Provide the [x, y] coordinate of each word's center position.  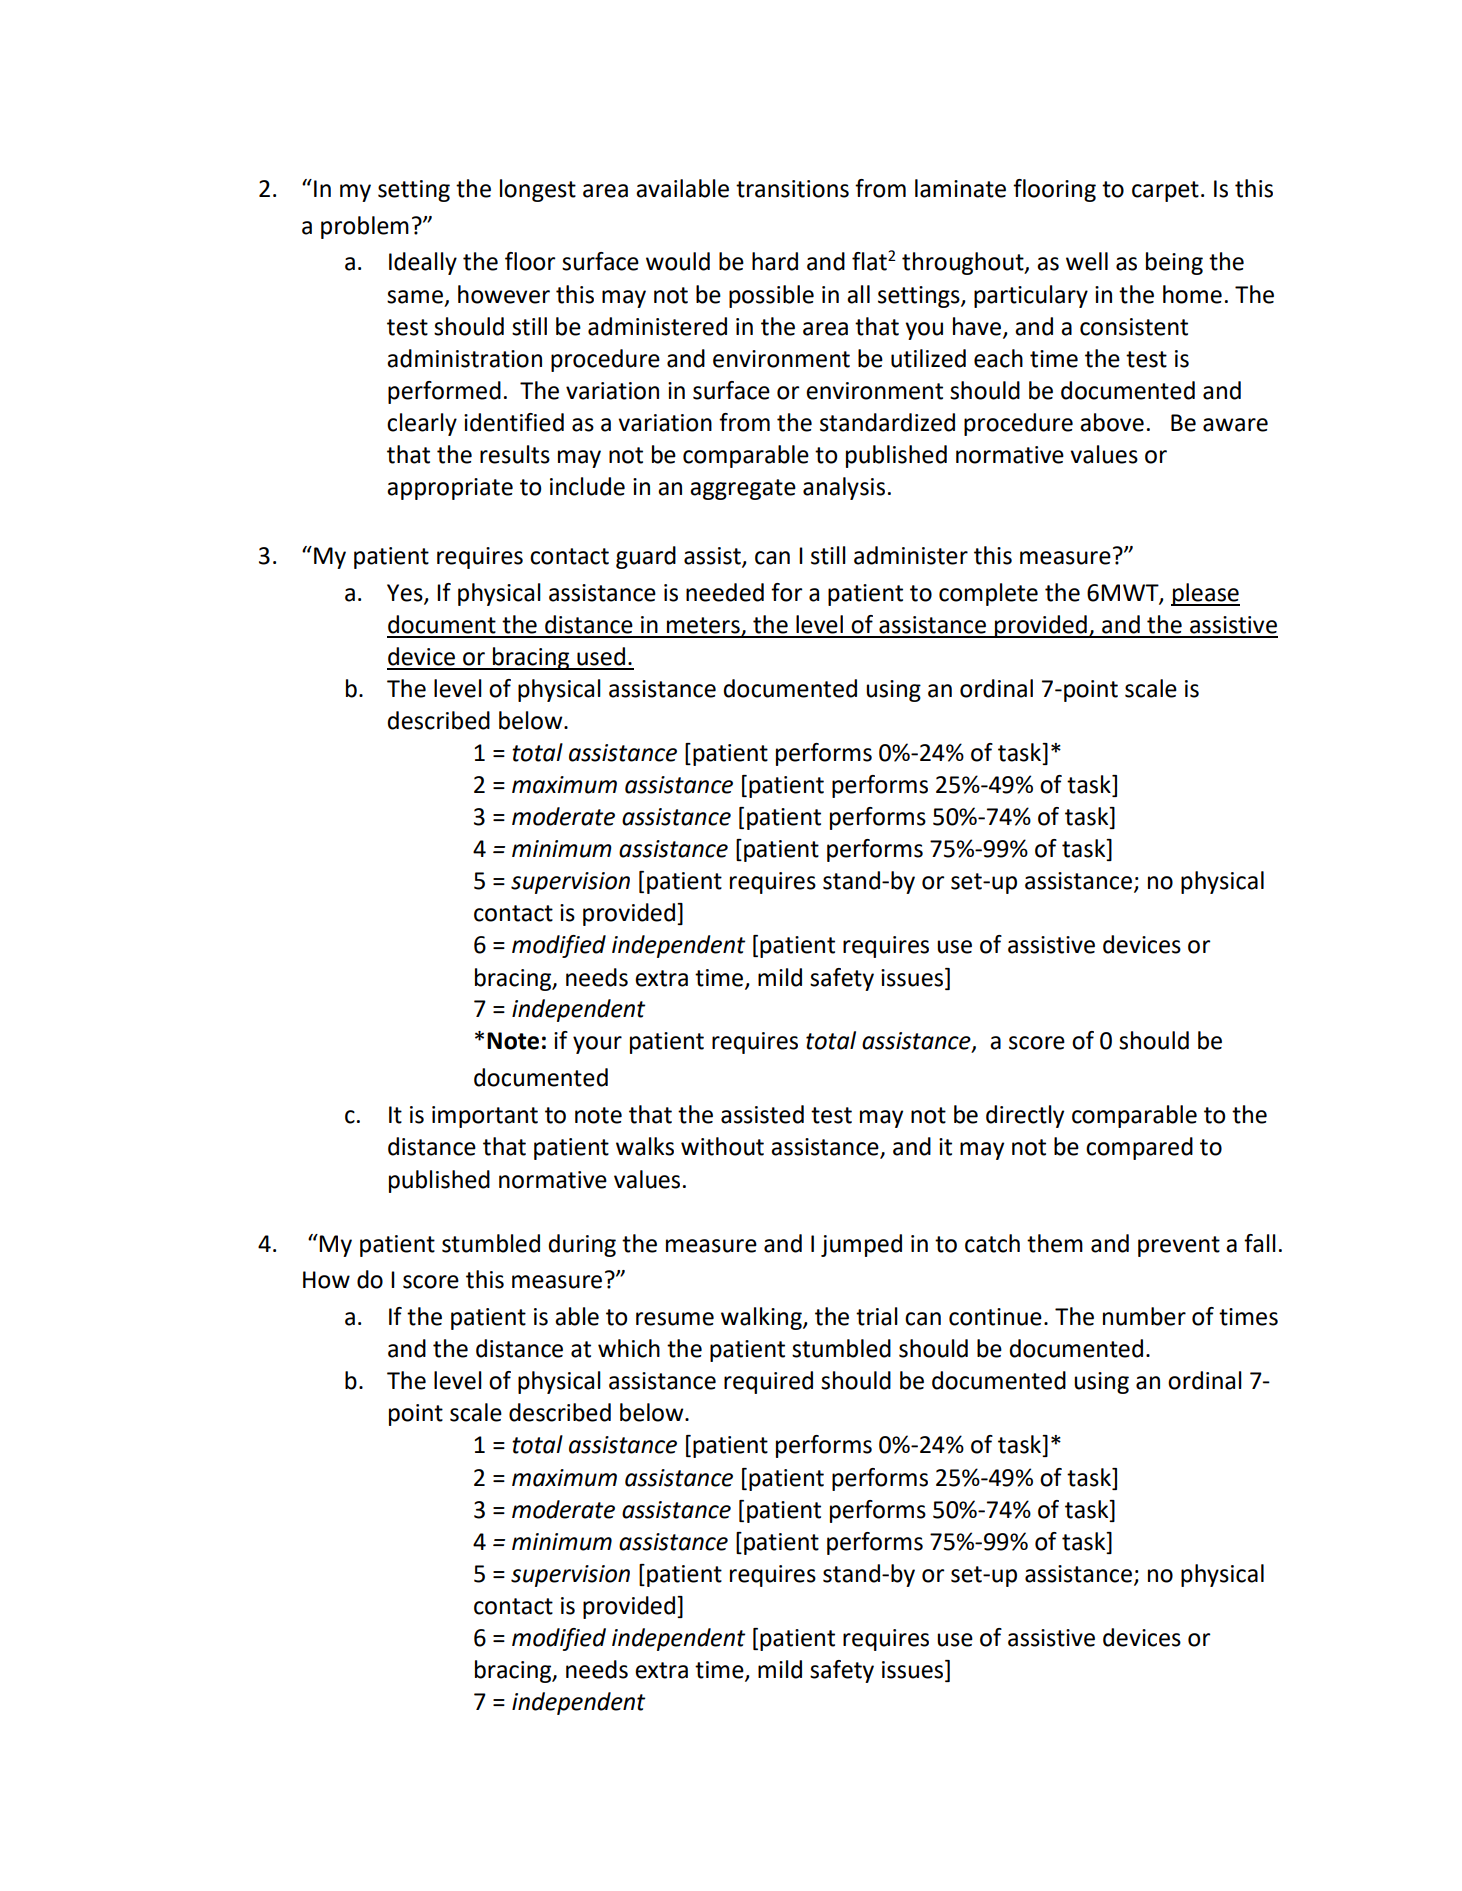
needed [725, 592]
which [629, 1348]
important [485, 1117]
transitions [792, 189]
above [1112, 422]
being [1174, 263]
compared [1139, 1148]
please [1205, 594]
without [722, 1146]
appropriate [450, 489]
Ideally [423, 263]
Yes [406, 594]
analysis [844, 488]
